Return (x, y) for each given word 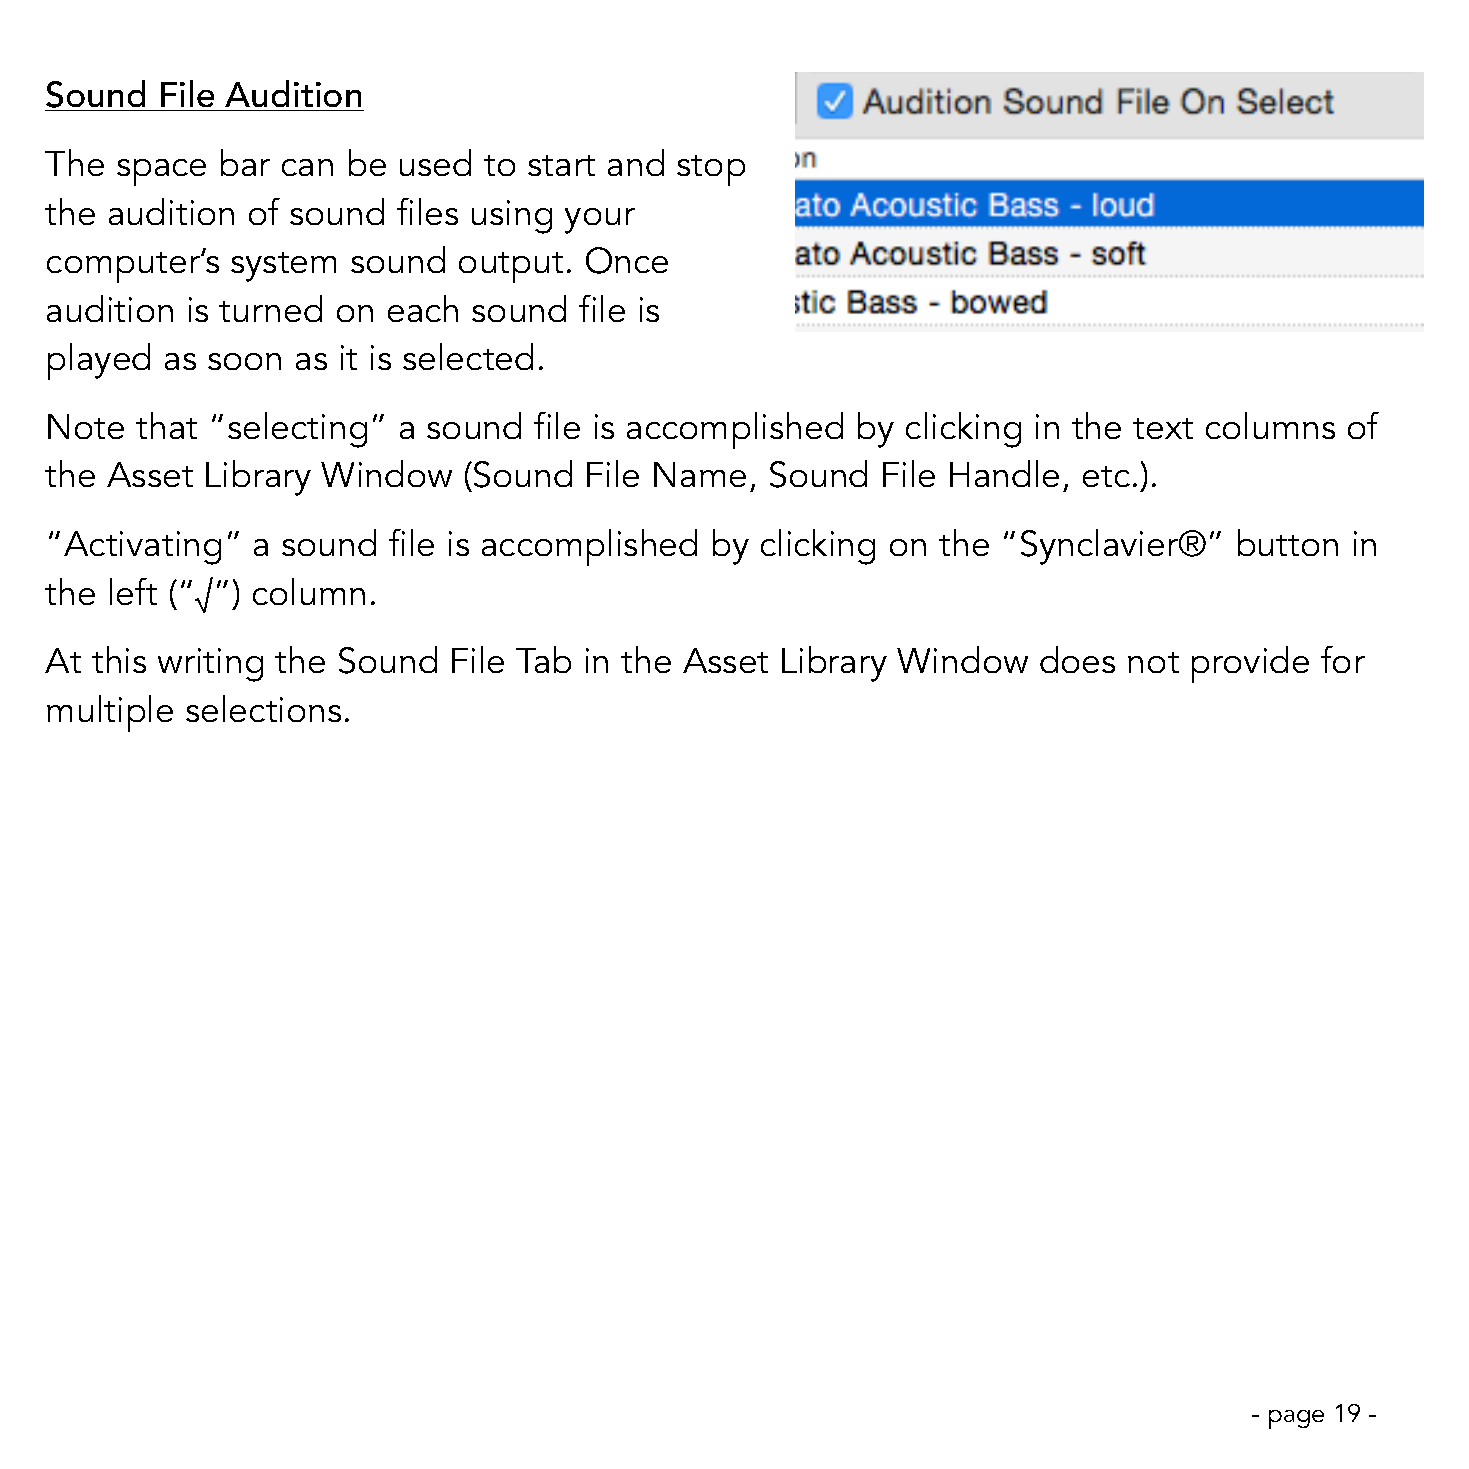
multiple (110, 713)
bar (245, 162)
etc (1106, 476)
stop (711, 170)
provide (1250, 664)
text (1163, 428)
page (1296, 1419)
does (1077, 659)
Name (700, 474)
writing (210, 665)
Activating (142, 548)
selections (263, 708)
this (119, 659)
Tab (543, 659)
